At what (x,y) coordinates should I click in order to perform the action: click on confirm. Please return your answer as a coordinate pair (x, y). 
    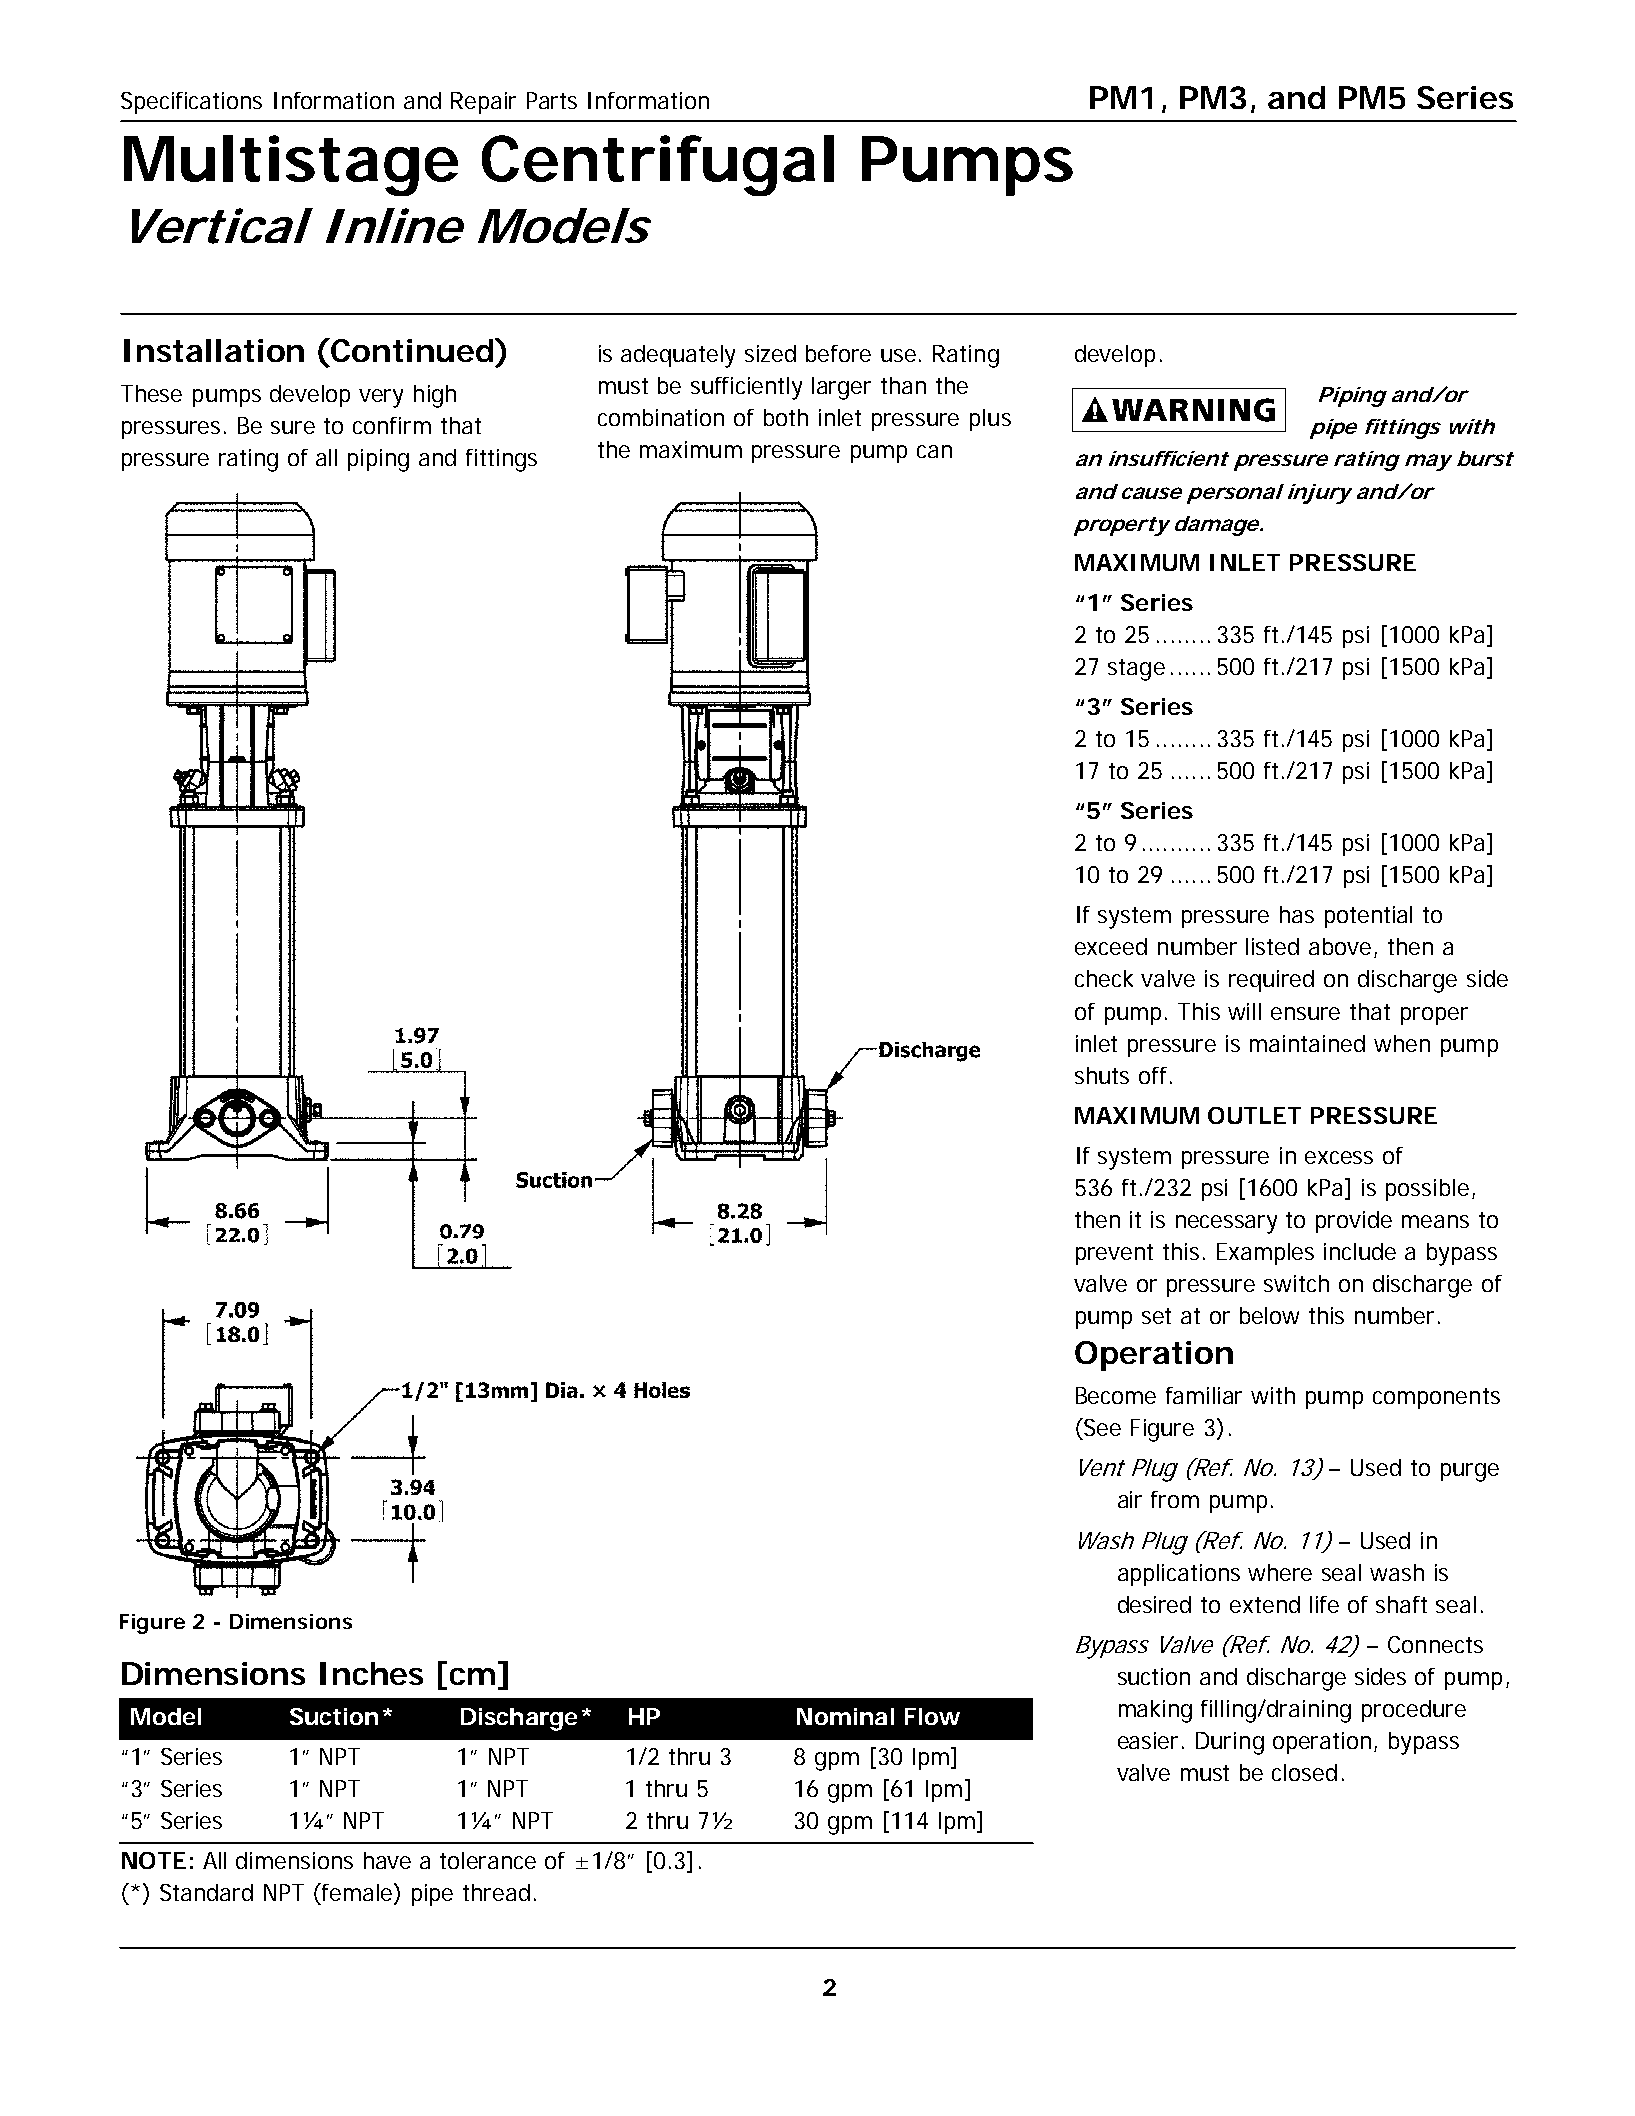
    Looking at the image, I should click on (392, 425).
